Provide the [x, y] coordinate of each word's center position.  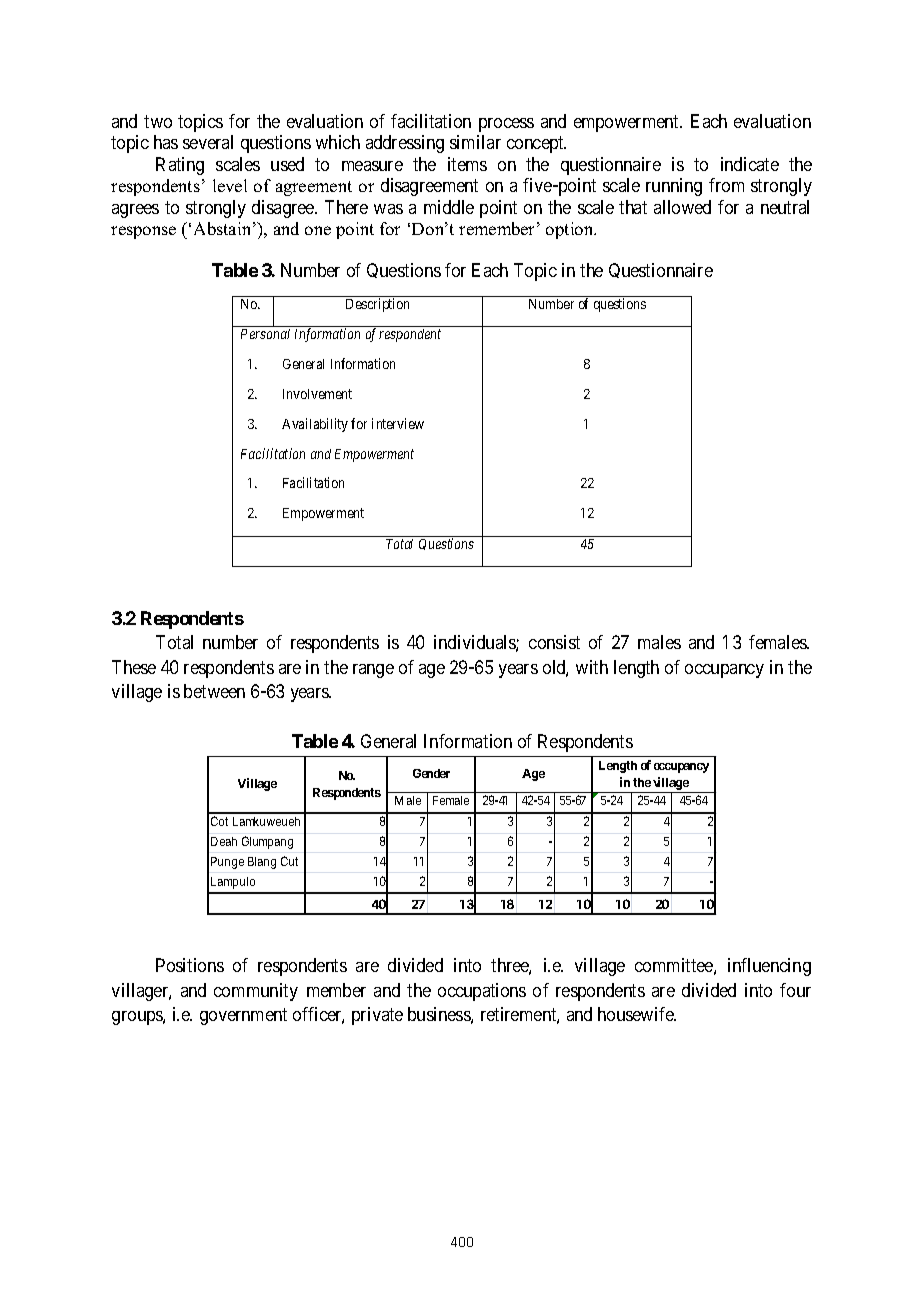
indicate [750, 164]
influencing [769, 967]
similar [475, 142]
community [256, 992]
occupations [482, 992]
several [208, 142]
